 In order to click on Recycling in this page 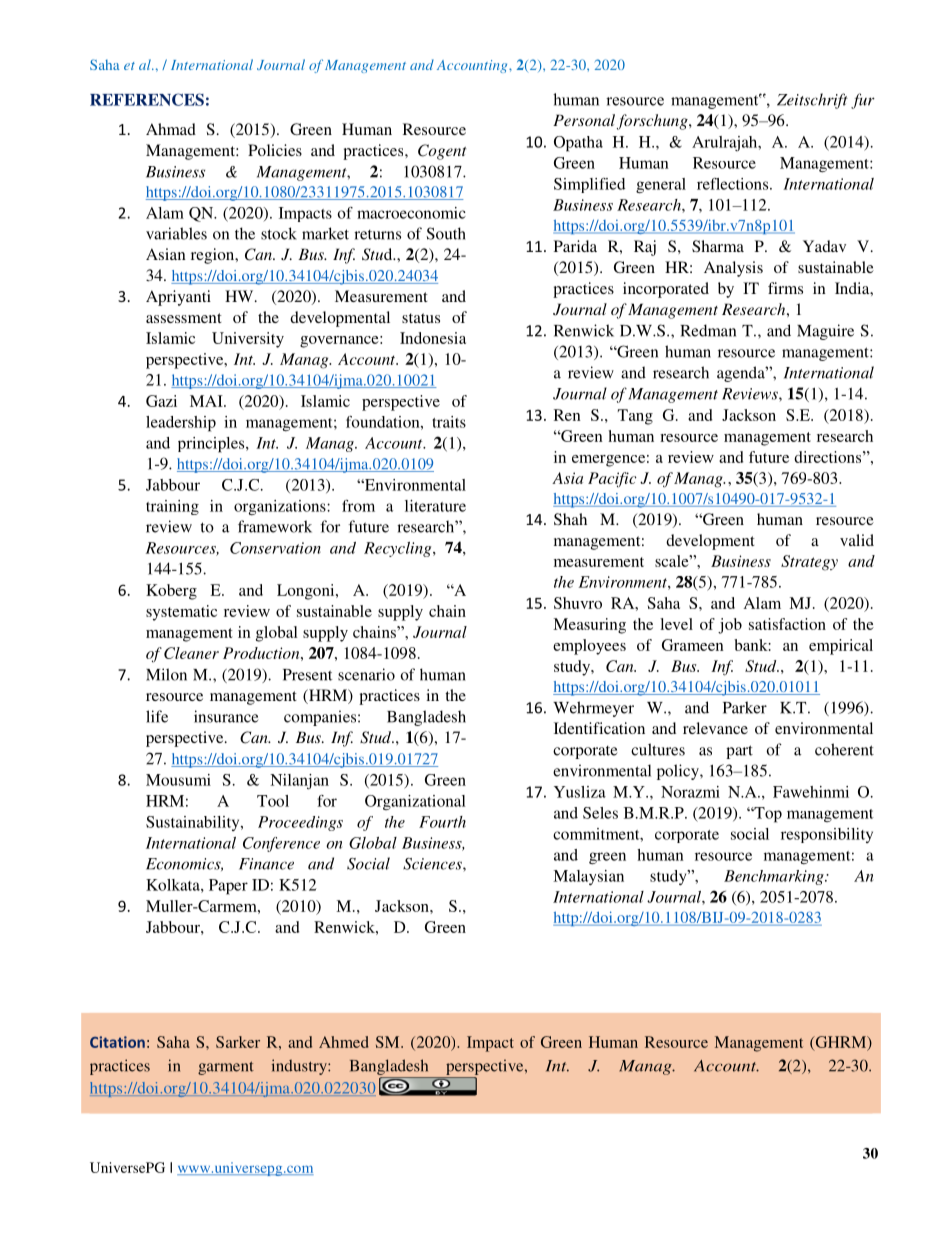, I will do `click(399, 549)`.
